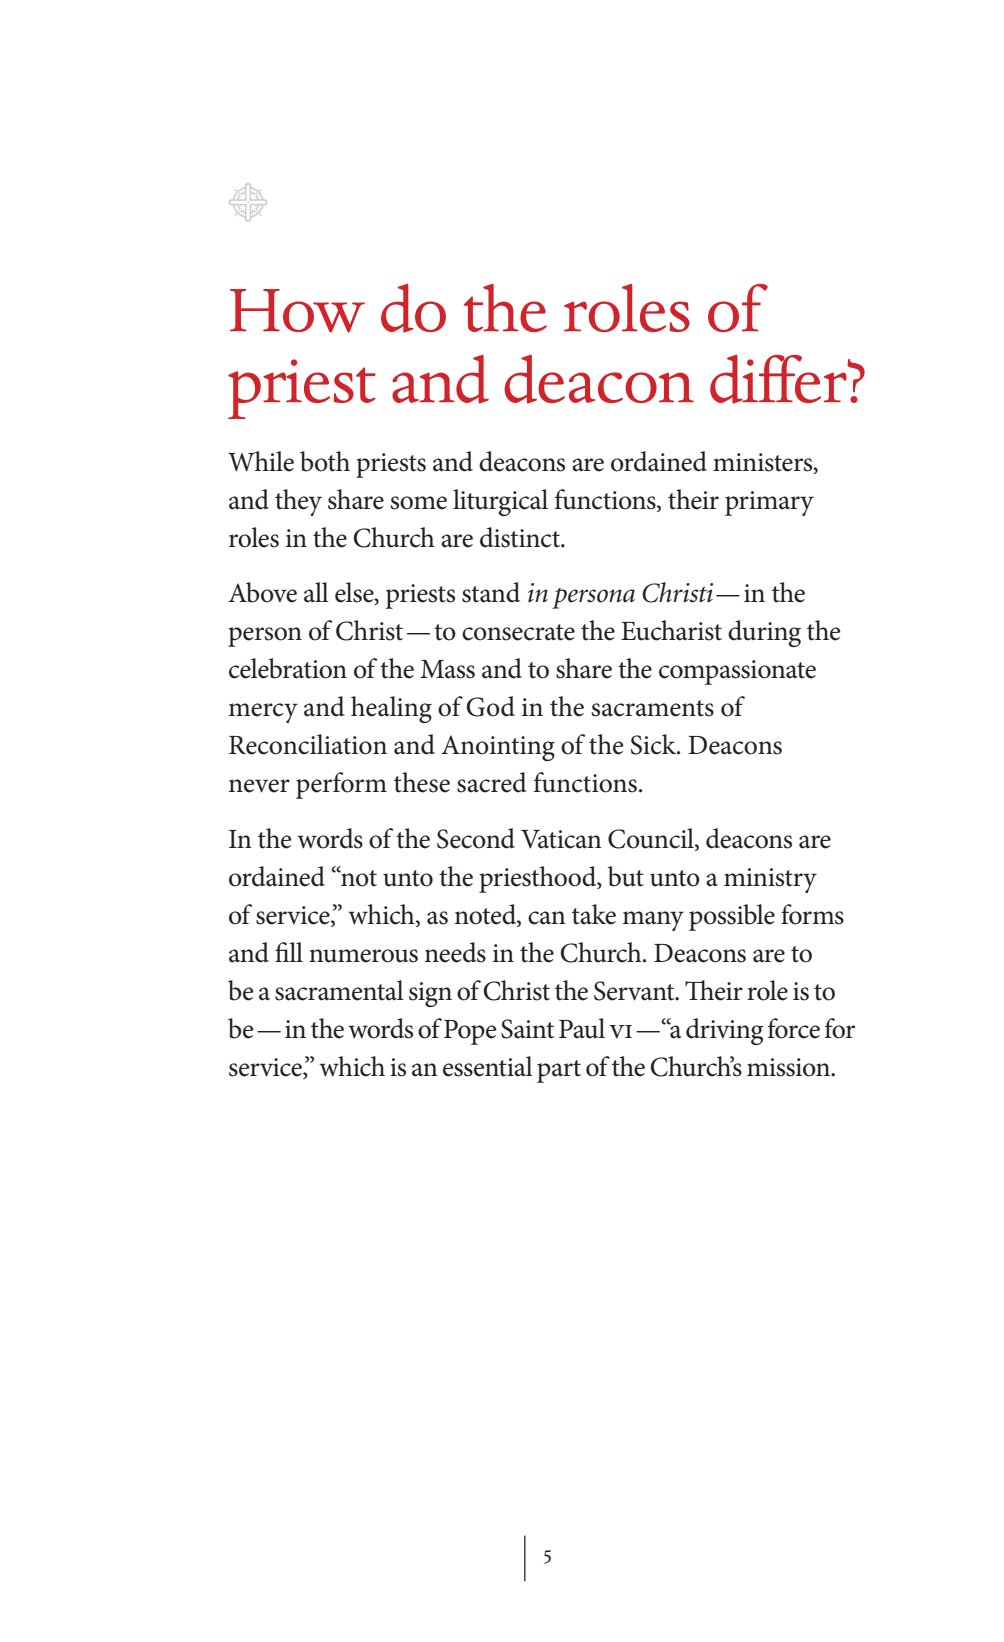  What do you see at coordinates (339, 990) in the screenshot?
I see `sacramental` at bounding box center [339, 990].
